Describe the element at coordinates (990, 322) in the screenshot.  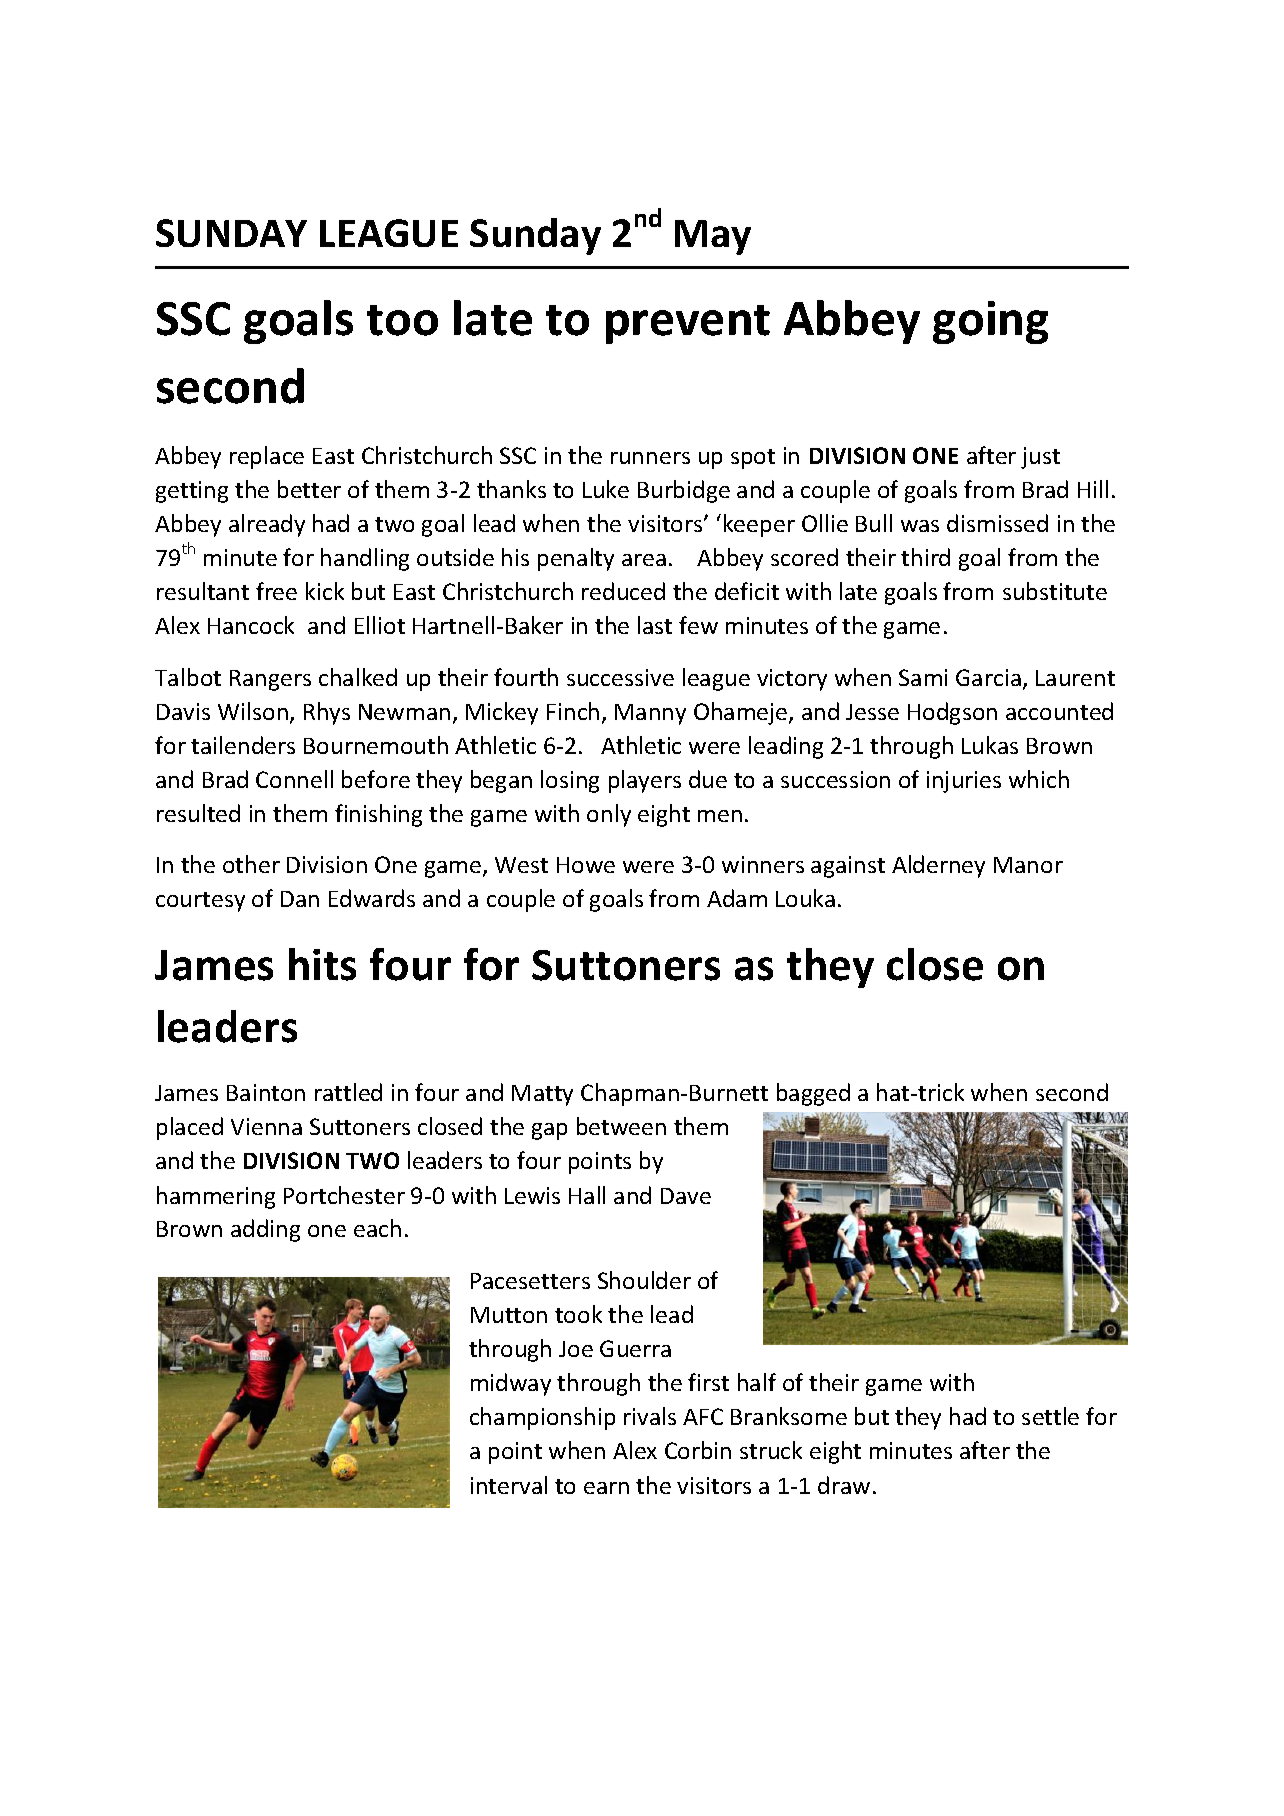
I see `going` at that location.
